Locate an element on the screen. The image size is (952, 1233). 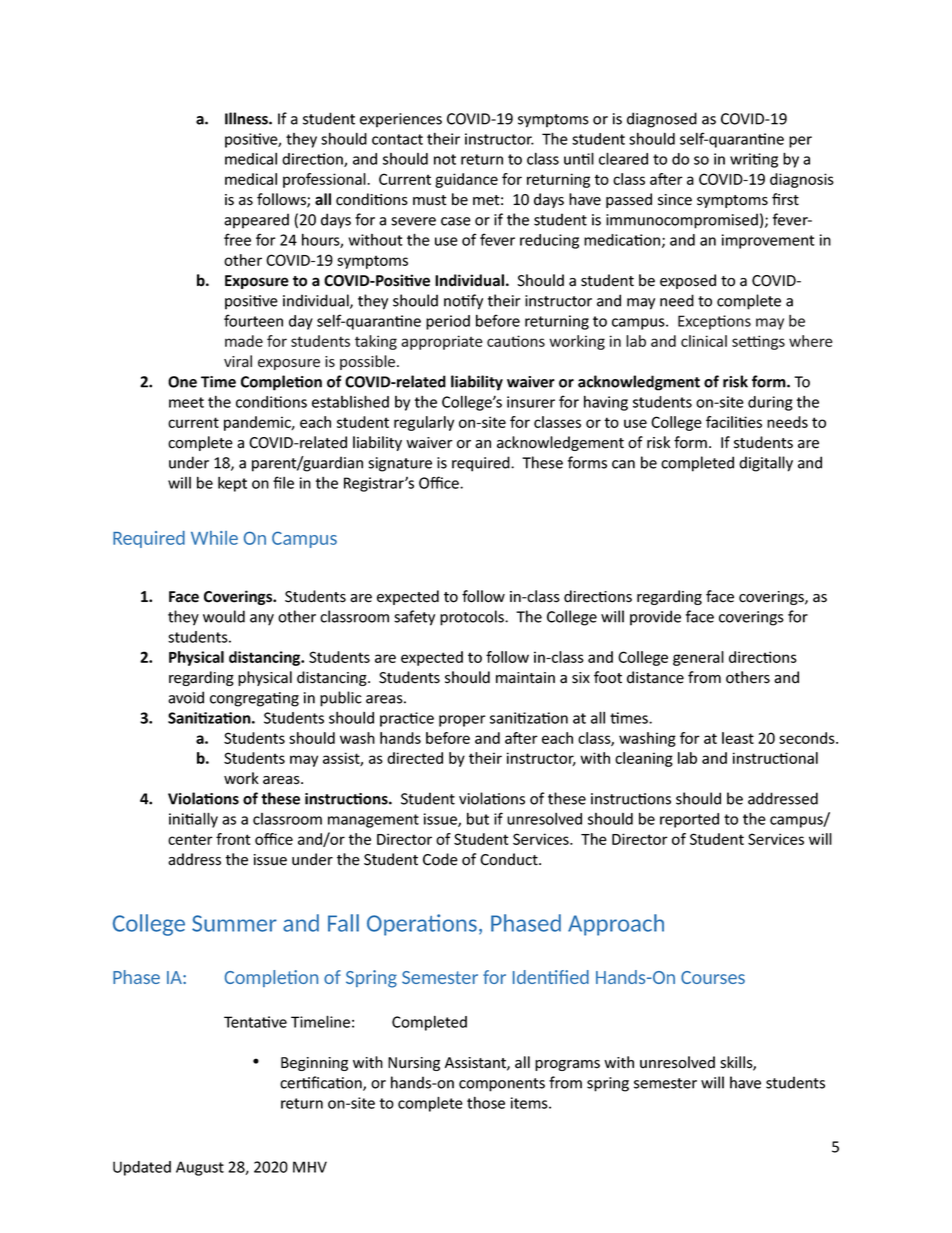
August is located at coordinates (200, 1168).
